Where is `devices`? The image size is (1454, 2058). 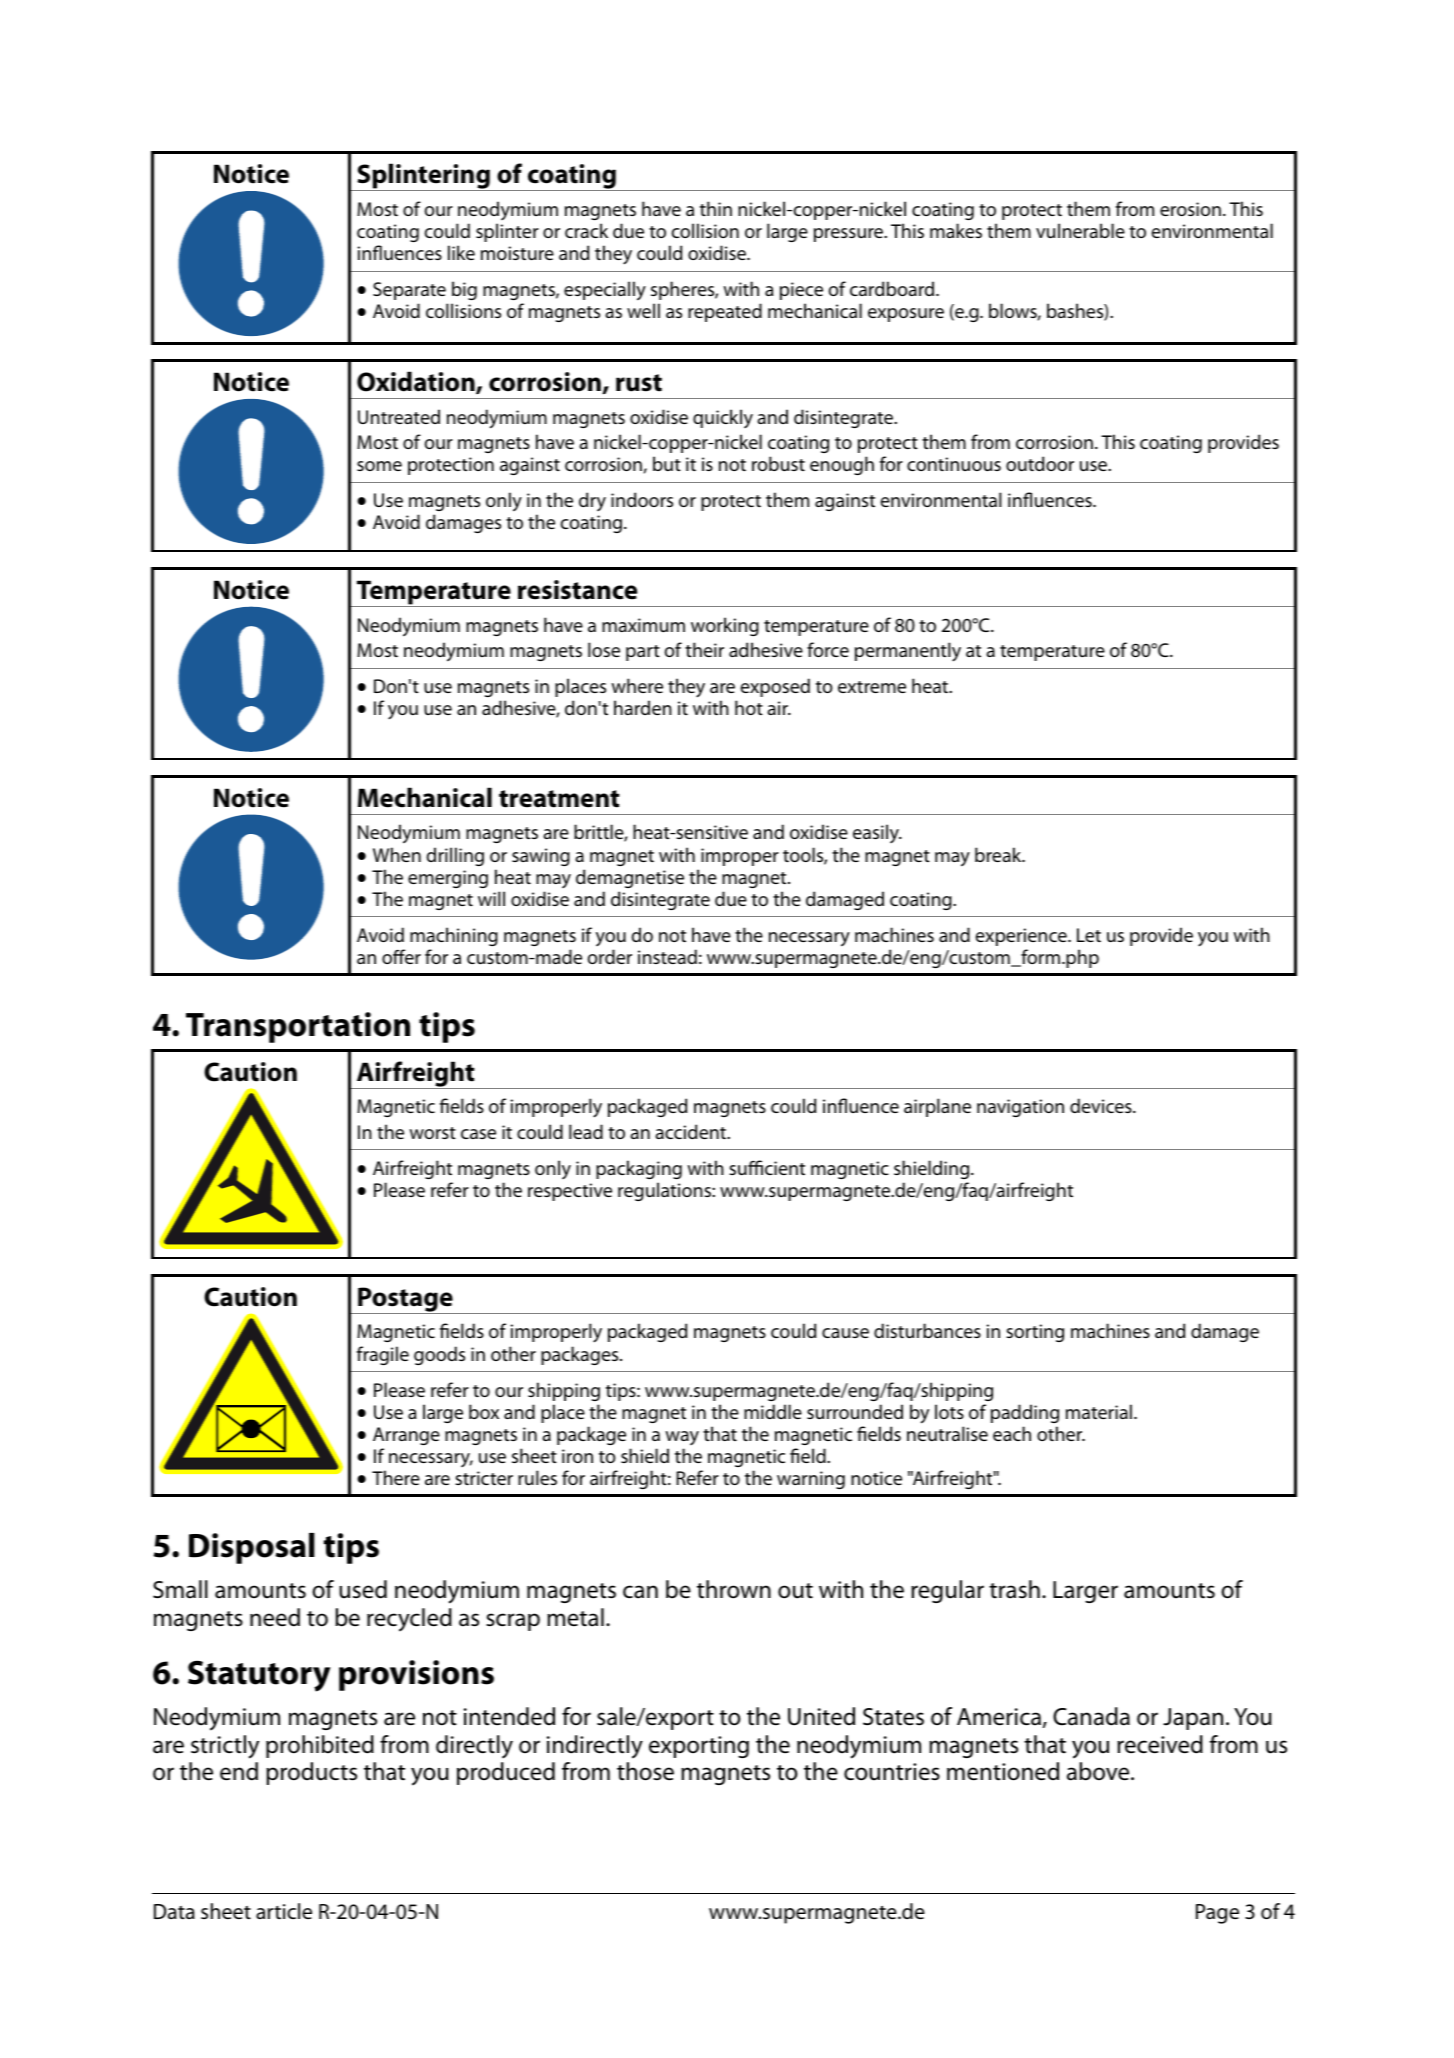
devices is located at coordinates (1102, 1105).
